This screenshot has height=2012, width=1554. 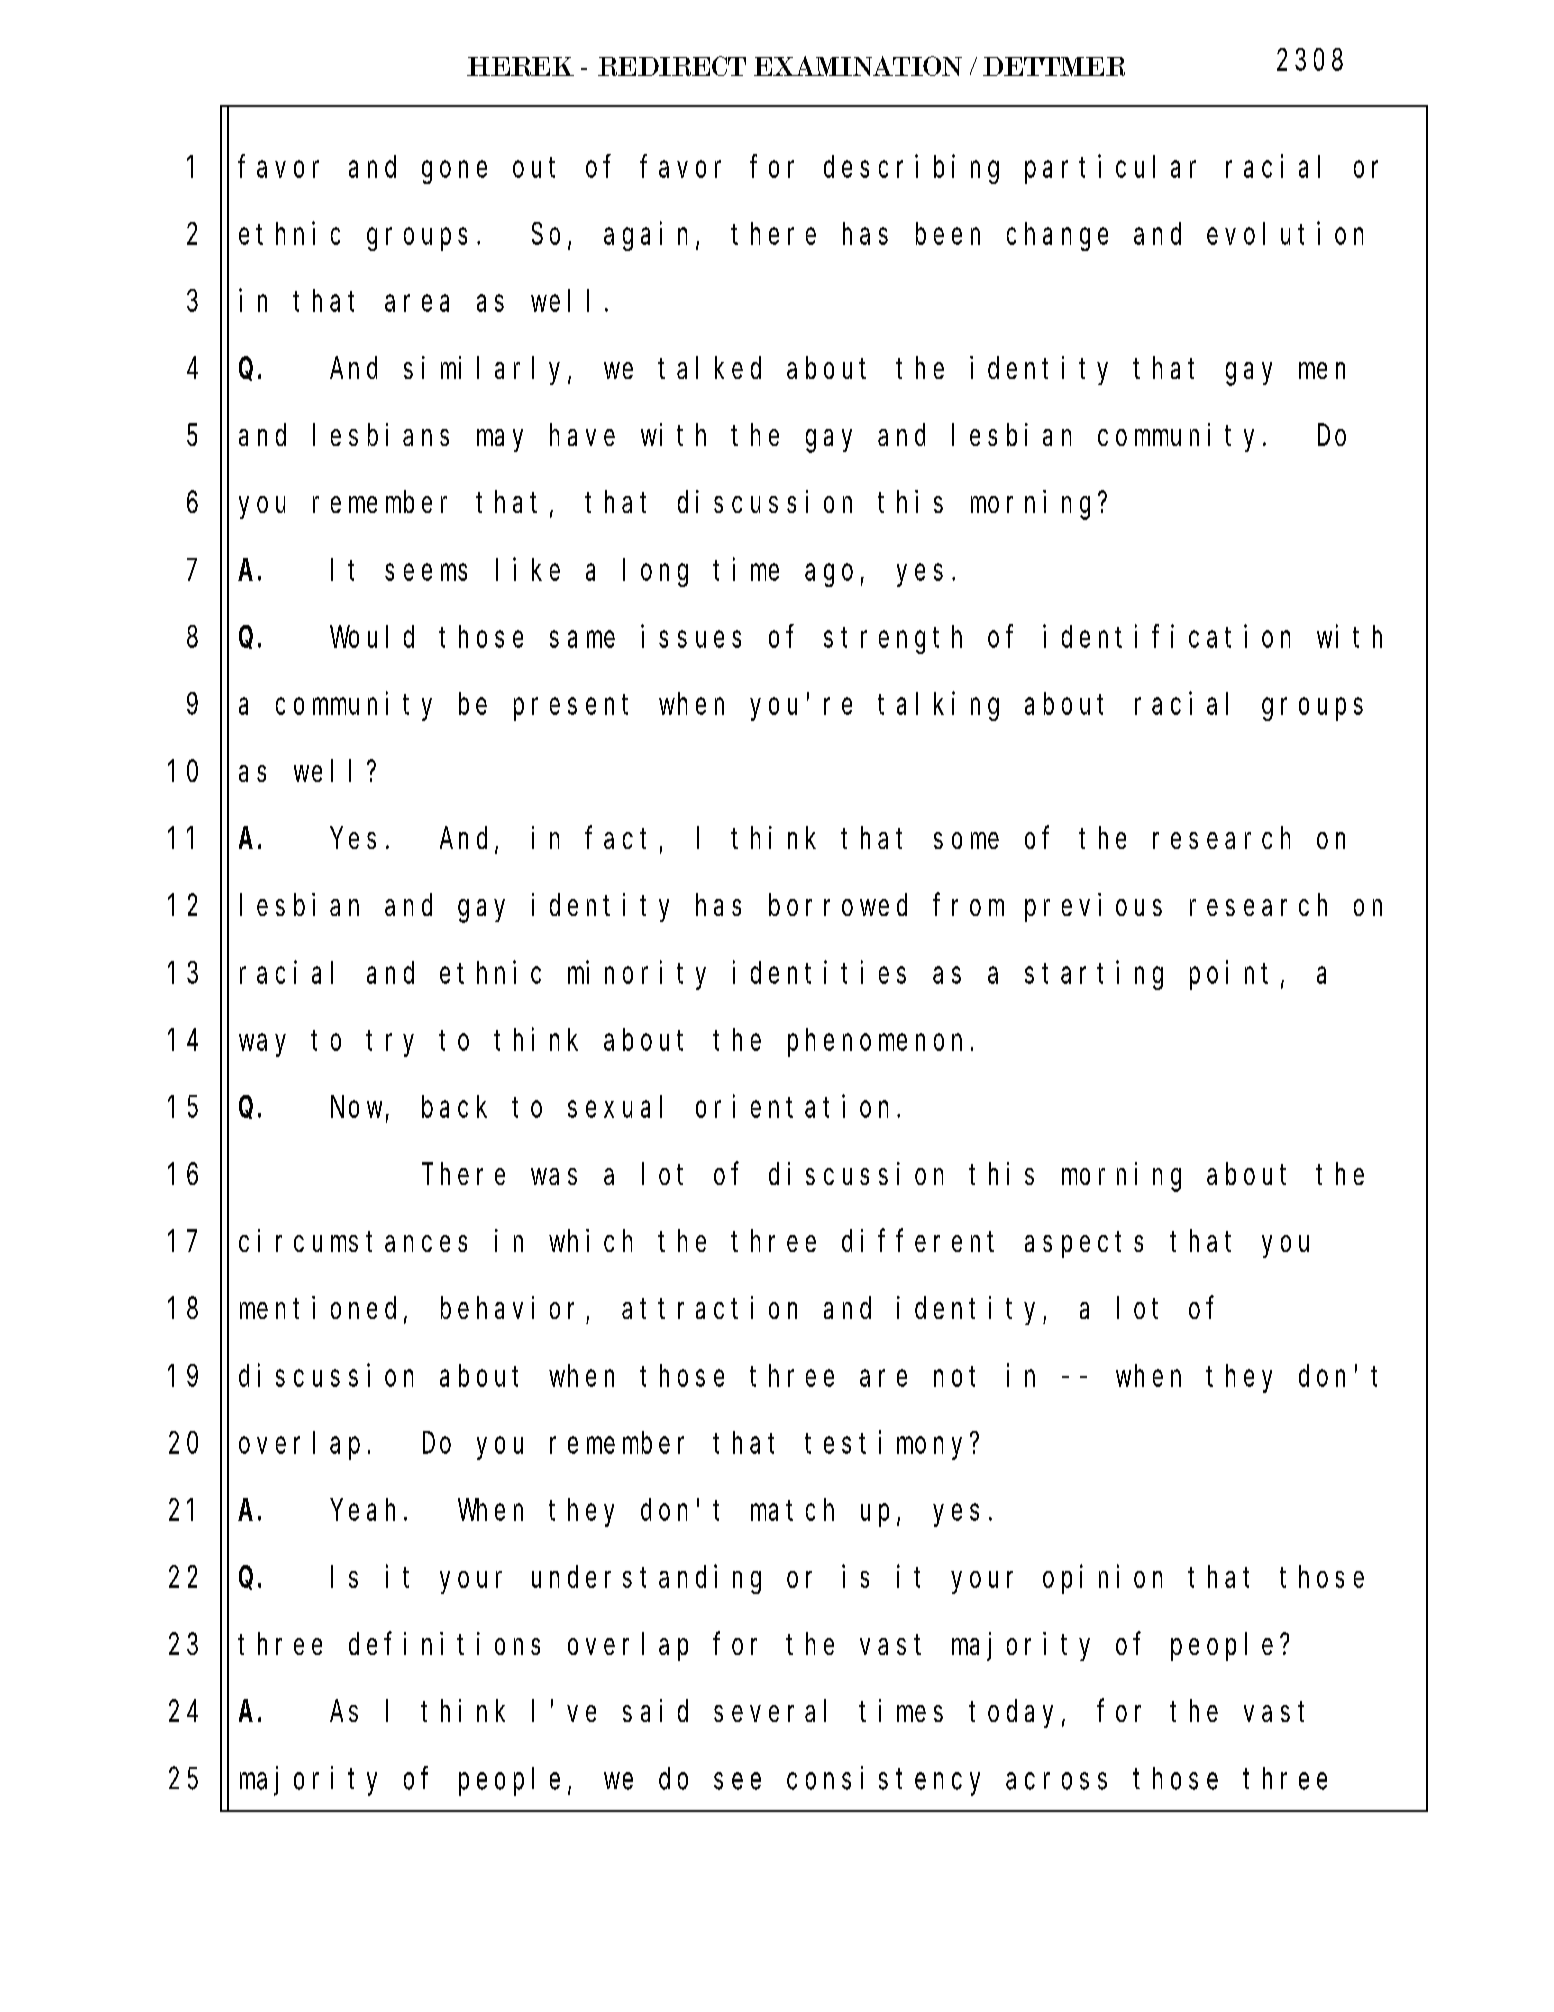 I want to click on way, so click(x=262, y=1045).
